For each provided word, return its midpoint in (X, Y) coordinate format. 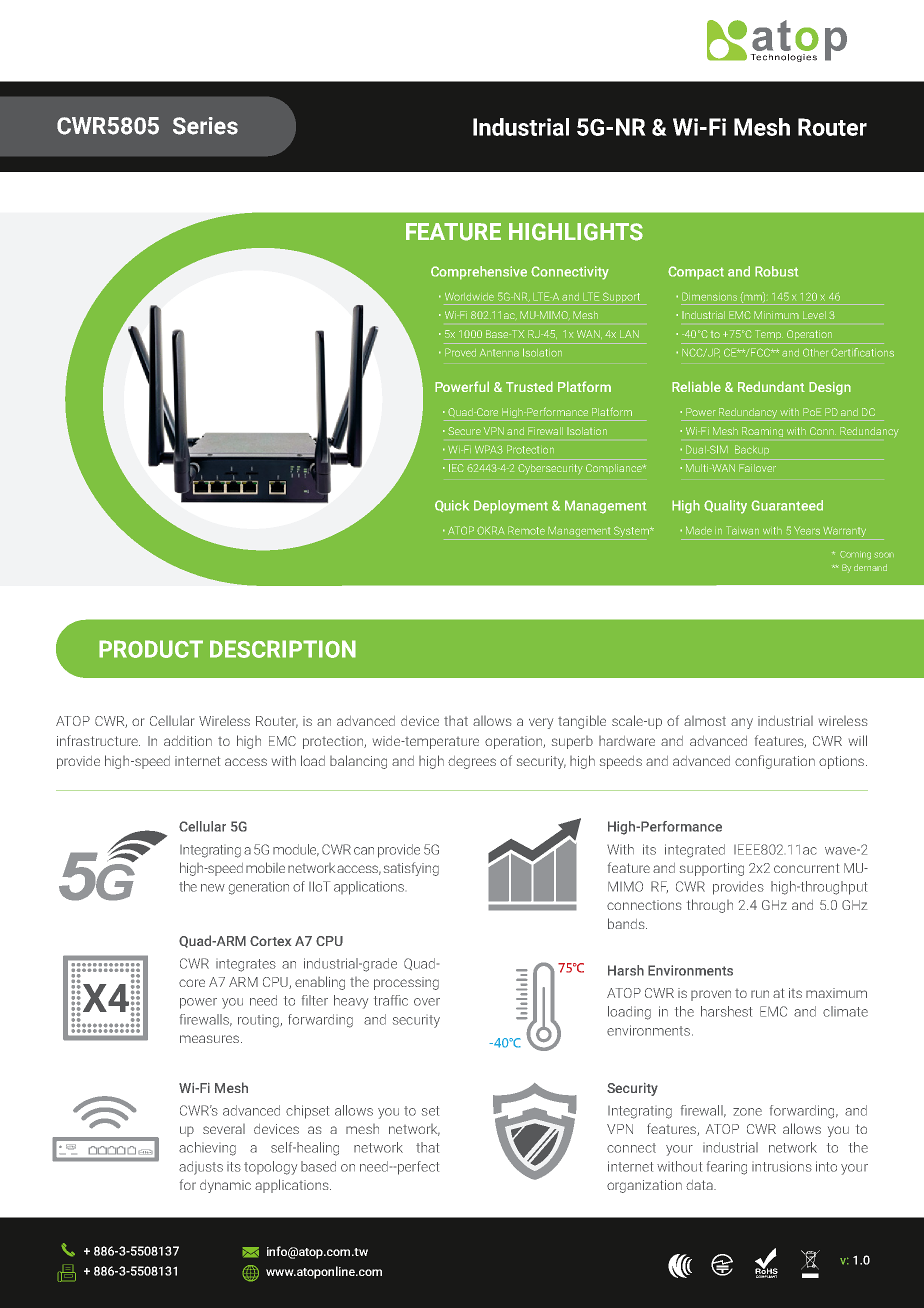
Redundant (771, 386)
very (541, 723)
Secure (464, 431)
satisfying (411, 869)
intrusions (782, 1166)
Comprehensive (479, 273)
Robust (776, 271)
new (213, 888)
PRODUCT (151, 649)
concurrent (806, 868)
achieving (207, 1149)
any (742, 723)
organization (644, 1186)
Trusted (529, 386)
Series (205, 126)
